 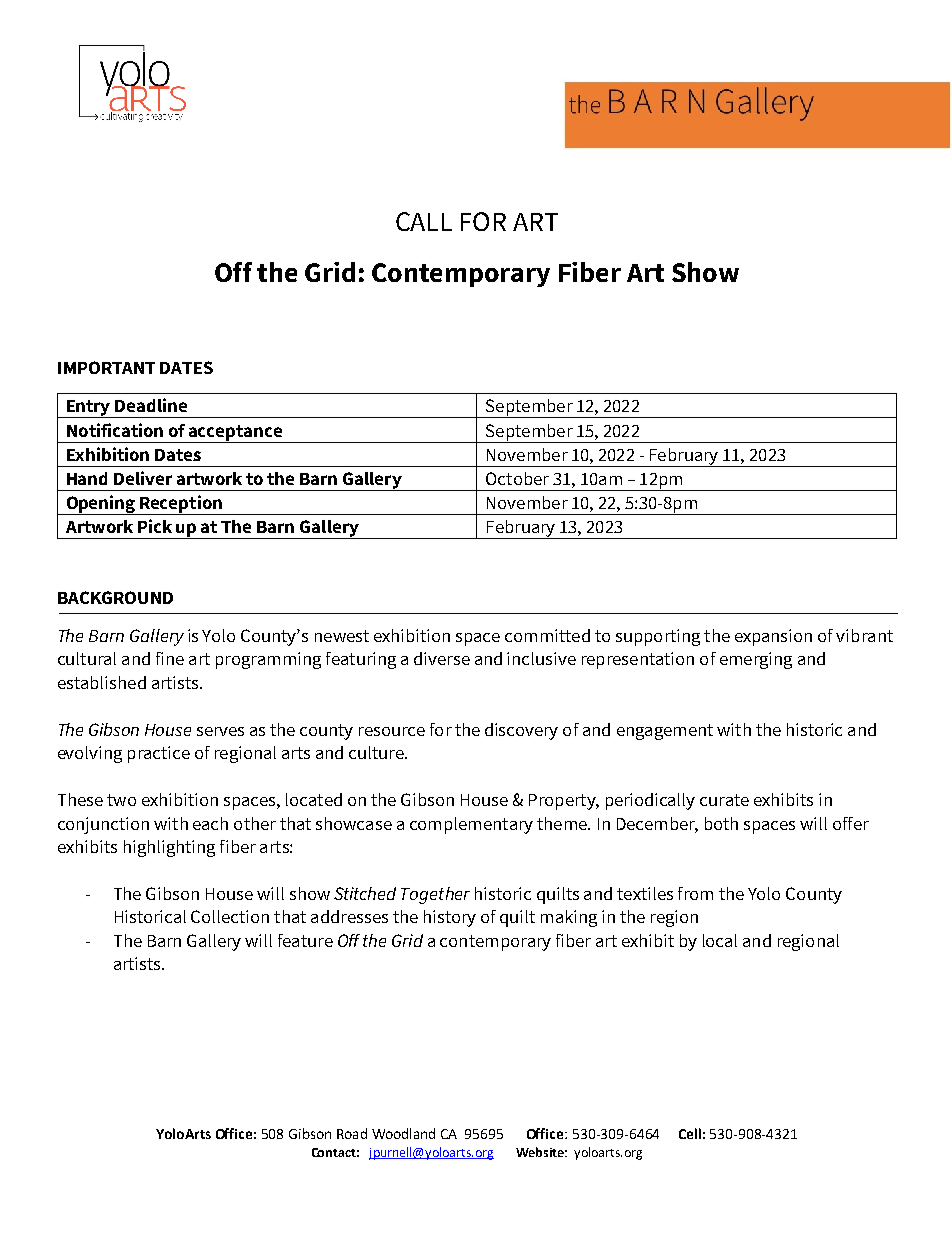 I want to click on committed, so click(x=547, y=635).
